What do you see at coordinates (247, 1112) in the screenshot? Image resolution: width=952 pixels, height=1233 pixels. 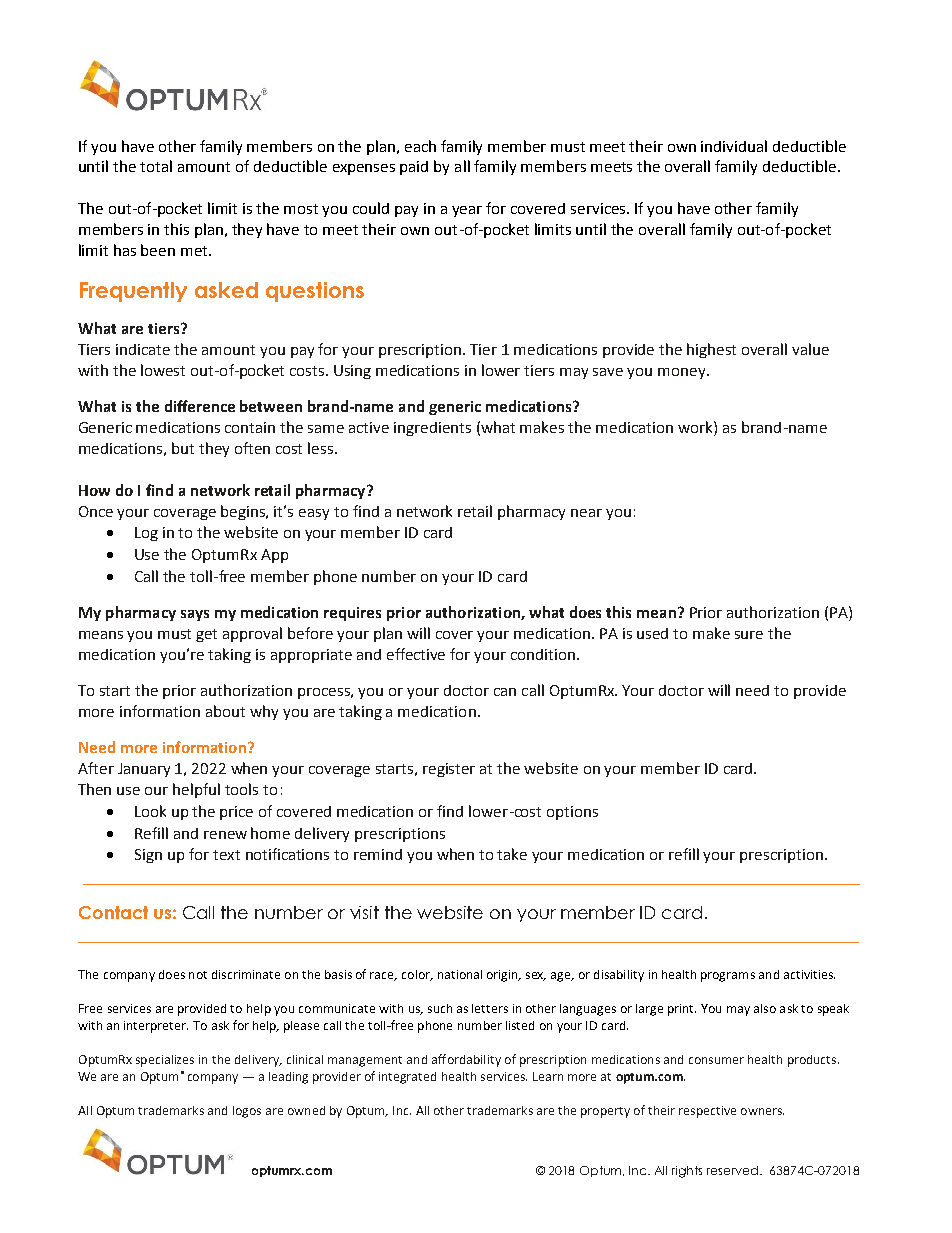 I see `logos` at bounding box center [247, 1112].
